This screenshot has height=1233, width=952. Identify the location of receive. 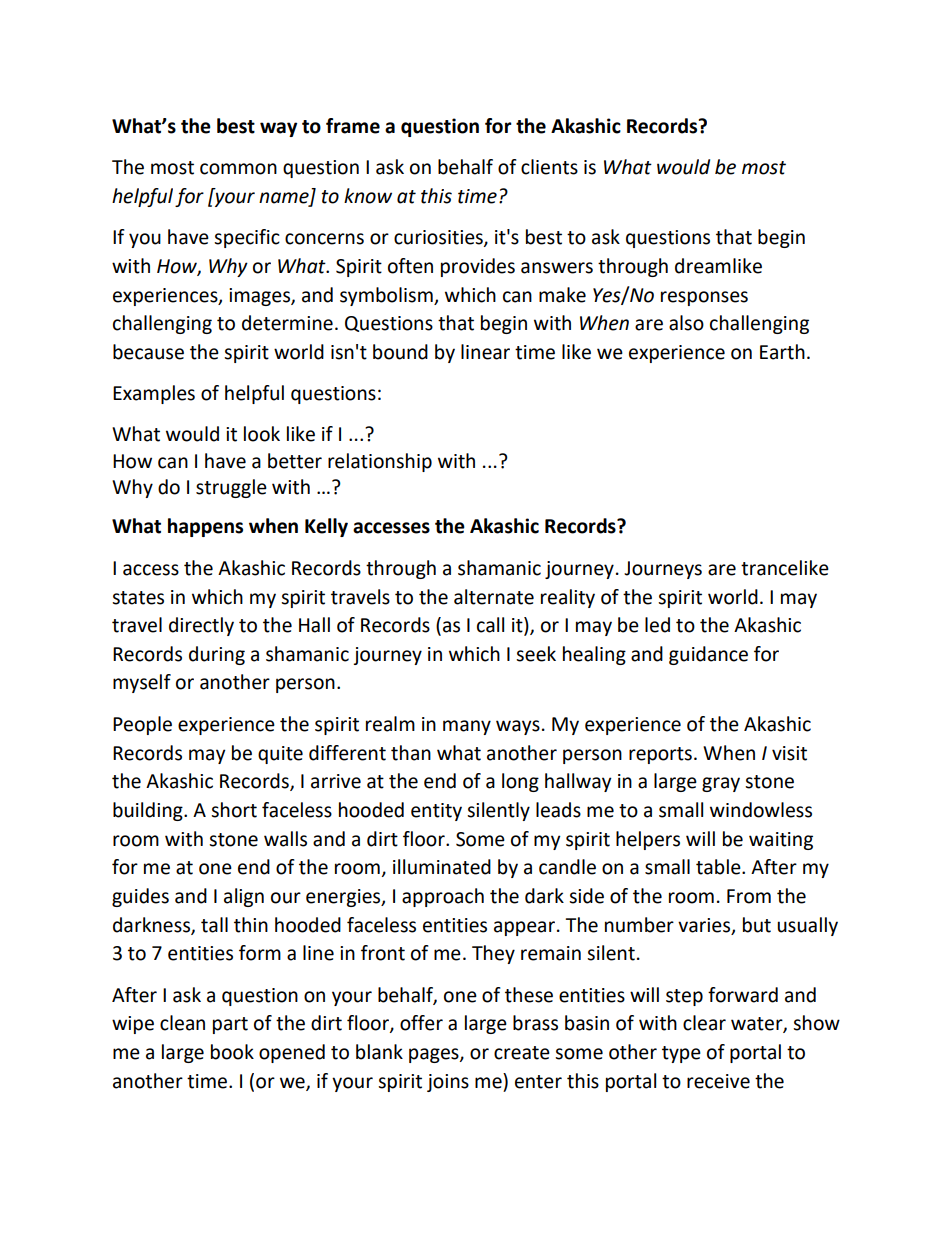
(718, 1081).
